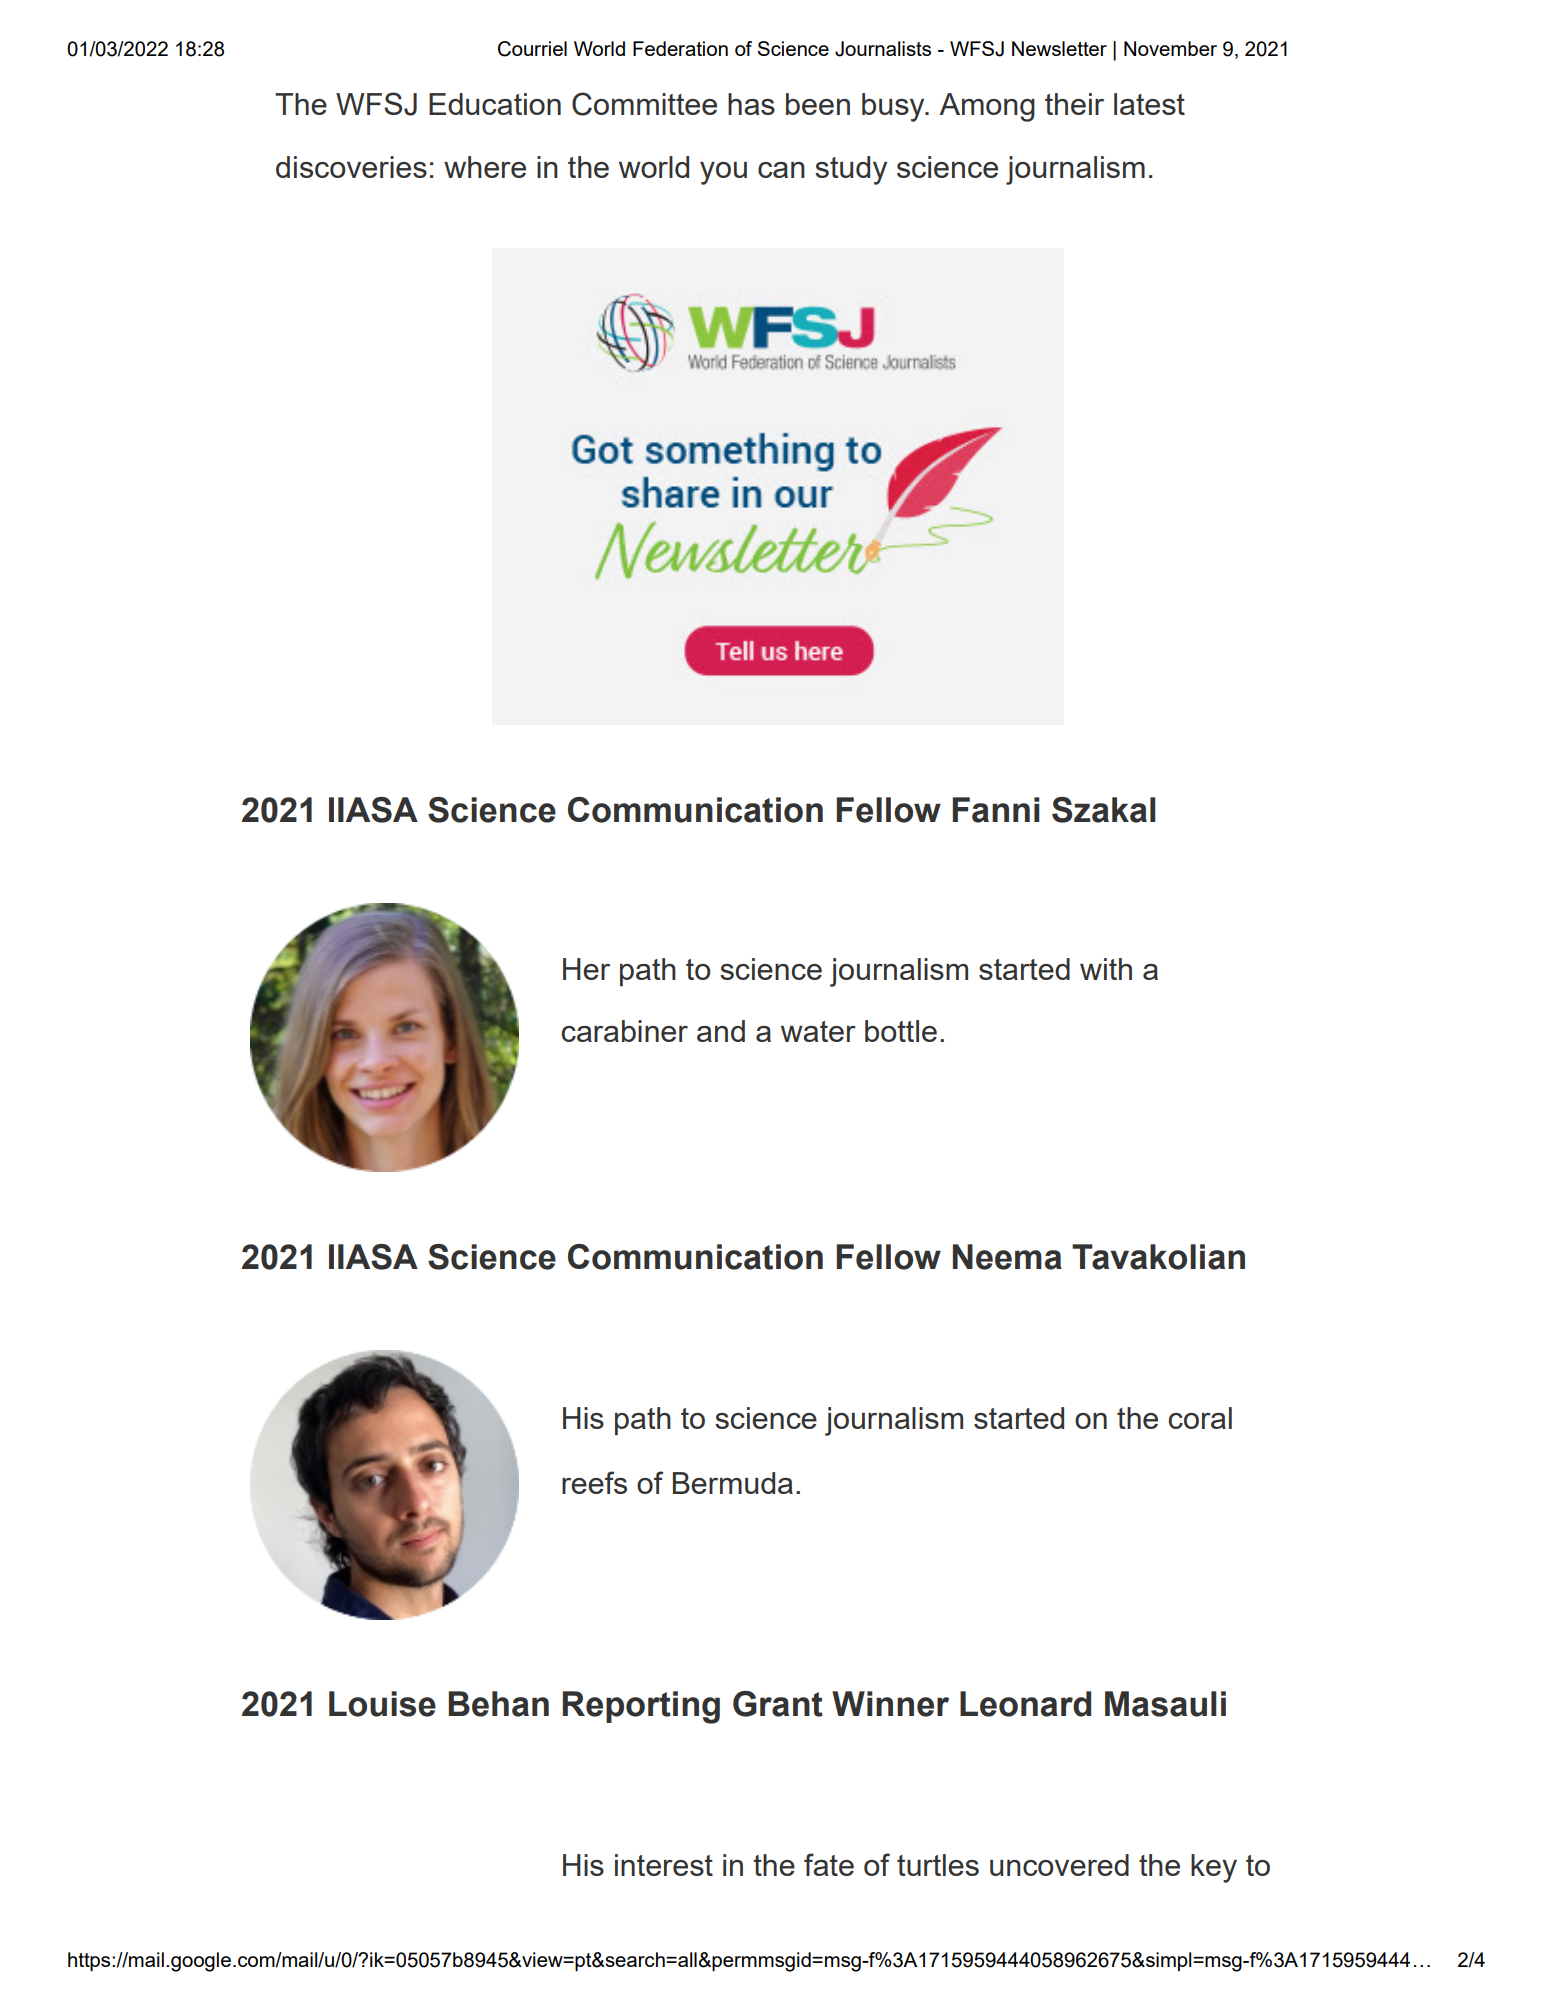 The image size is (1553, 2010). What do you see at coordinates (625, 1031) in the page?
I see `carabiner` at bounding box center [625, 1031].
